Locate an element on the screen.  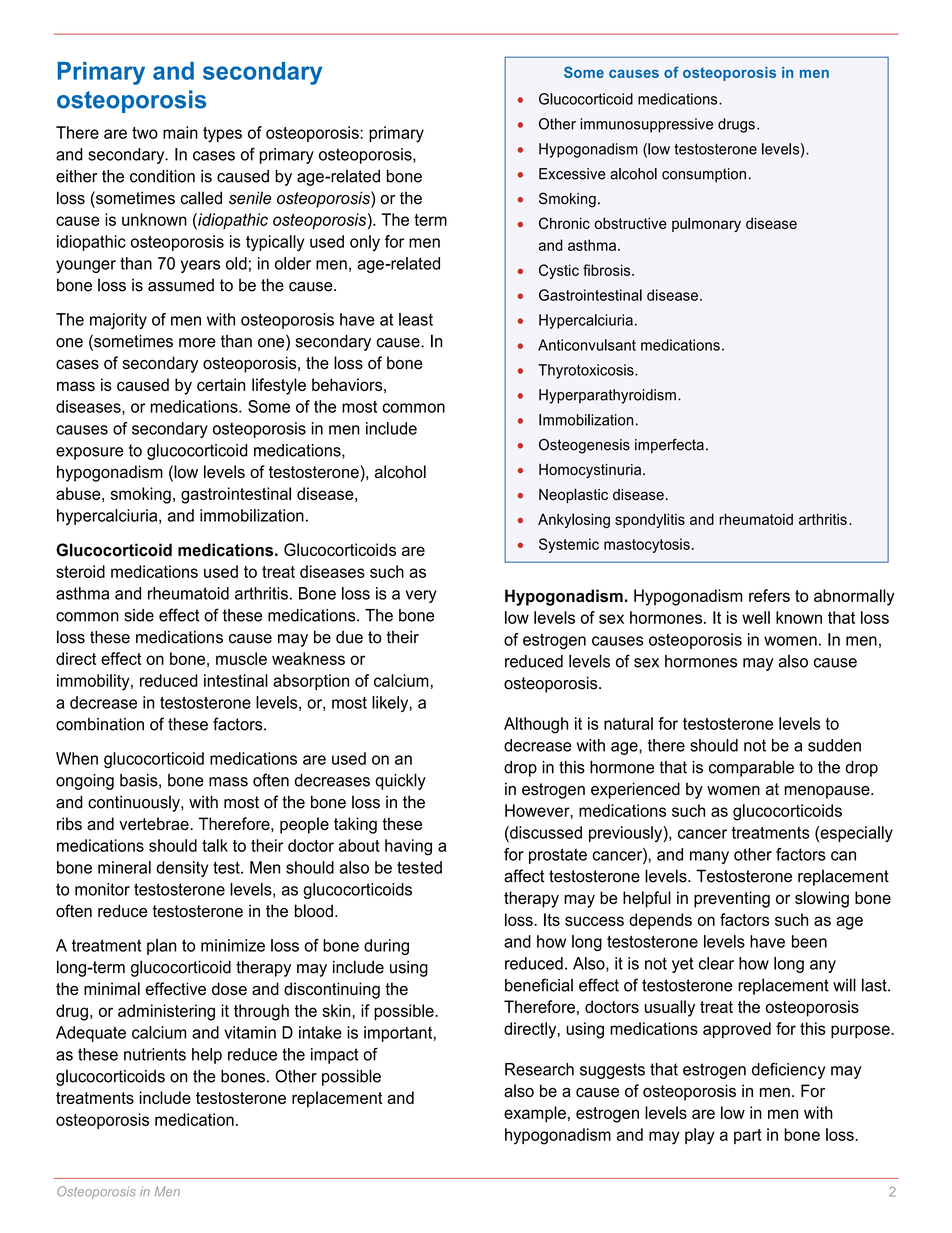
consumption is located at coordinates (704, 175).
